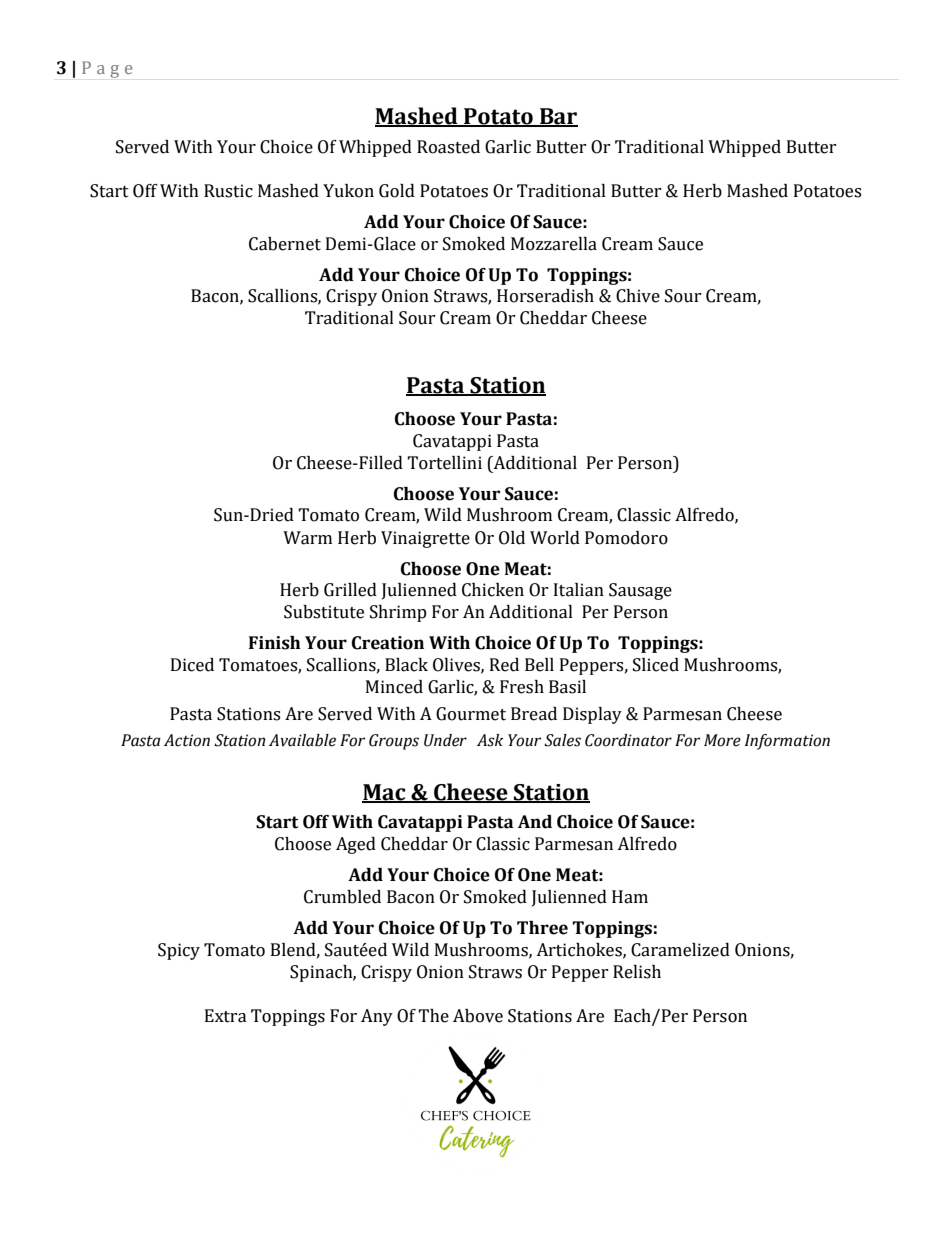  I want to click on Bar, so click(558, 117).
